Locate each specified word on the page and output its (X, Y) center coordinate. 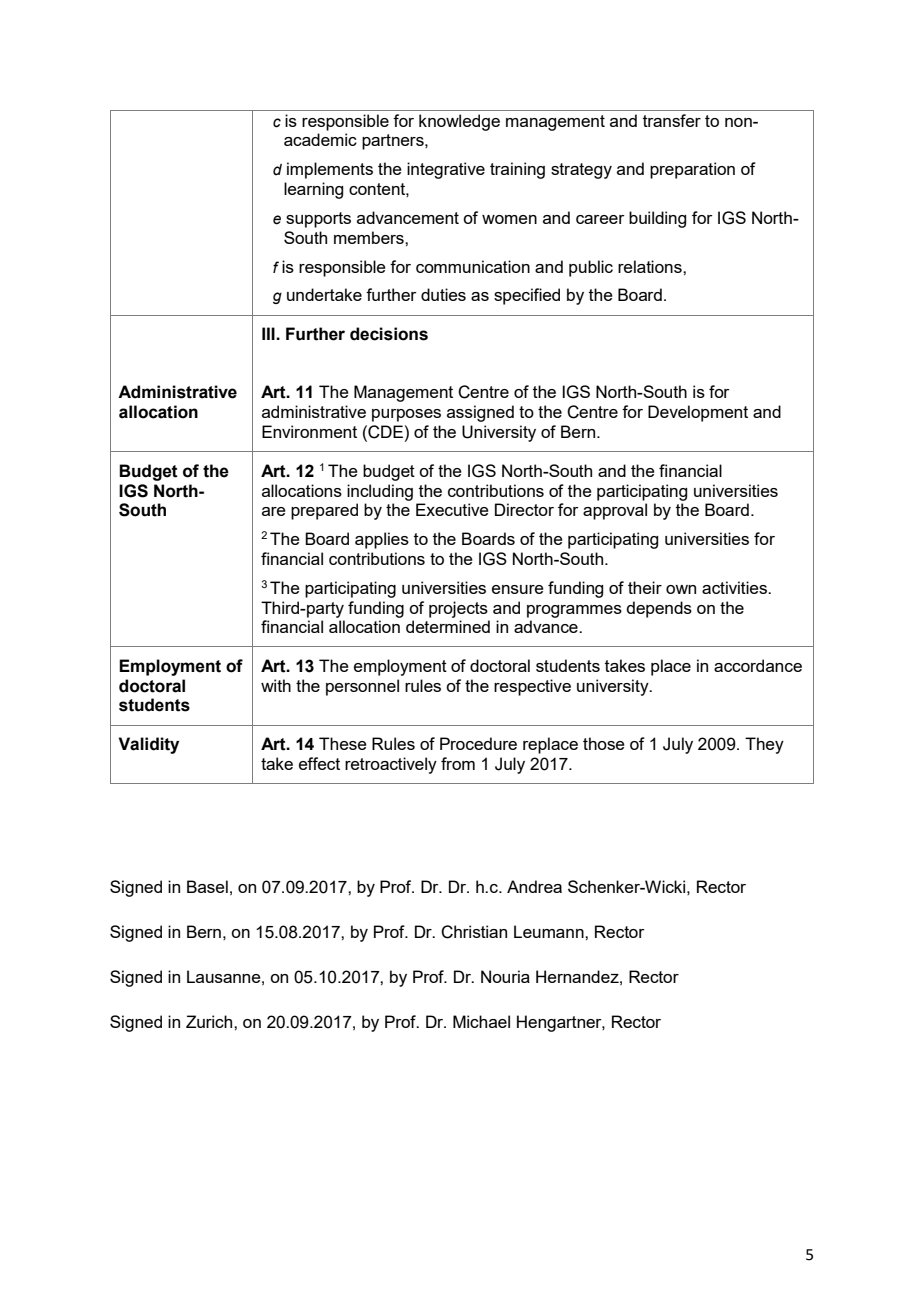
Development (698, 413)
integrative (446, 170)
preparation (692, 170)
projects (458, 609)
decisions (389, 334)
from (458, 763)
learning (313, 190)
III (269, 333)
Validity (149, 745)
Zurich (210, 1021)
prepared (324, 511)
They (764, 745)
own (681, 589)
